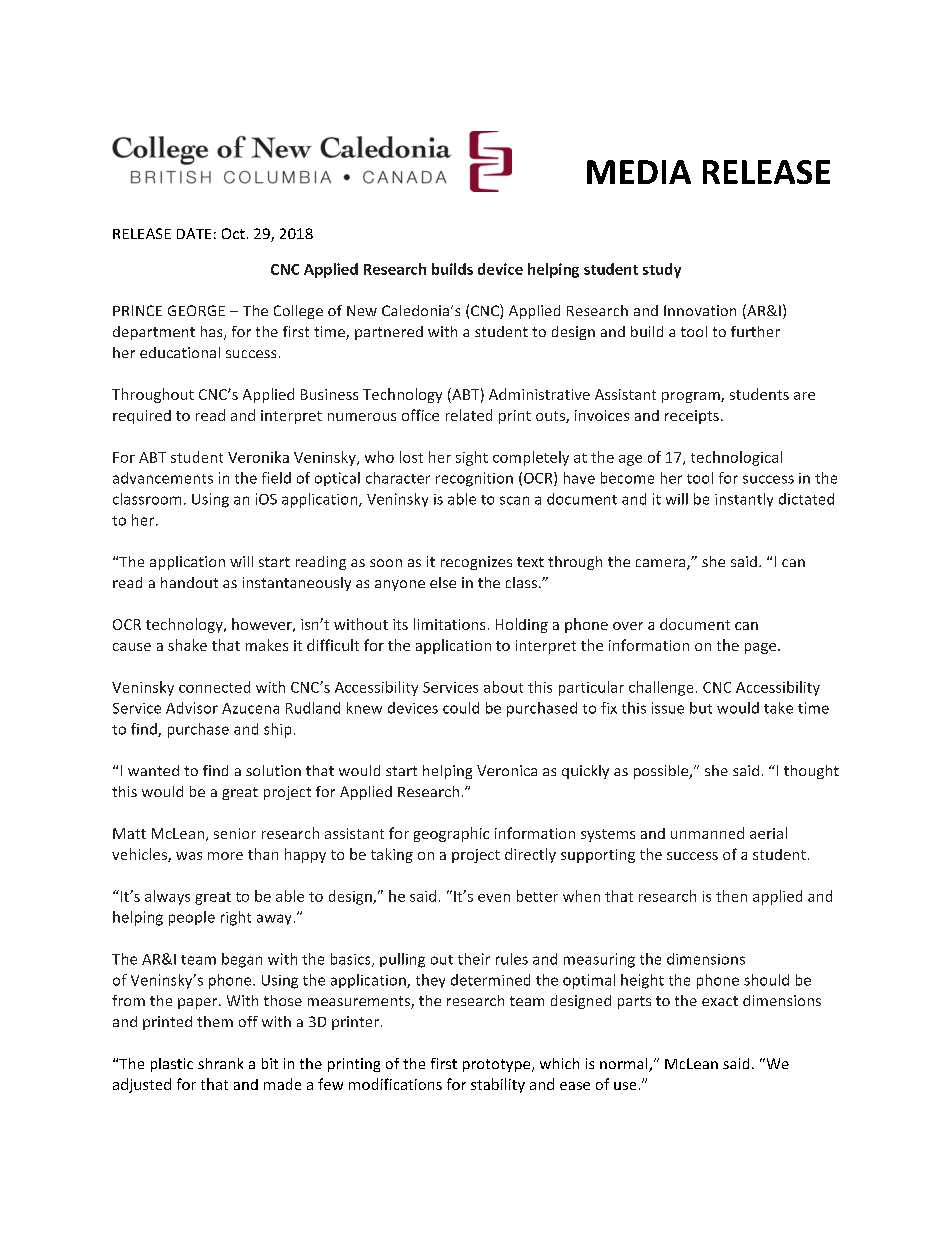 The image size is (952, 1233). I want to click on study, so click(662, 270).
